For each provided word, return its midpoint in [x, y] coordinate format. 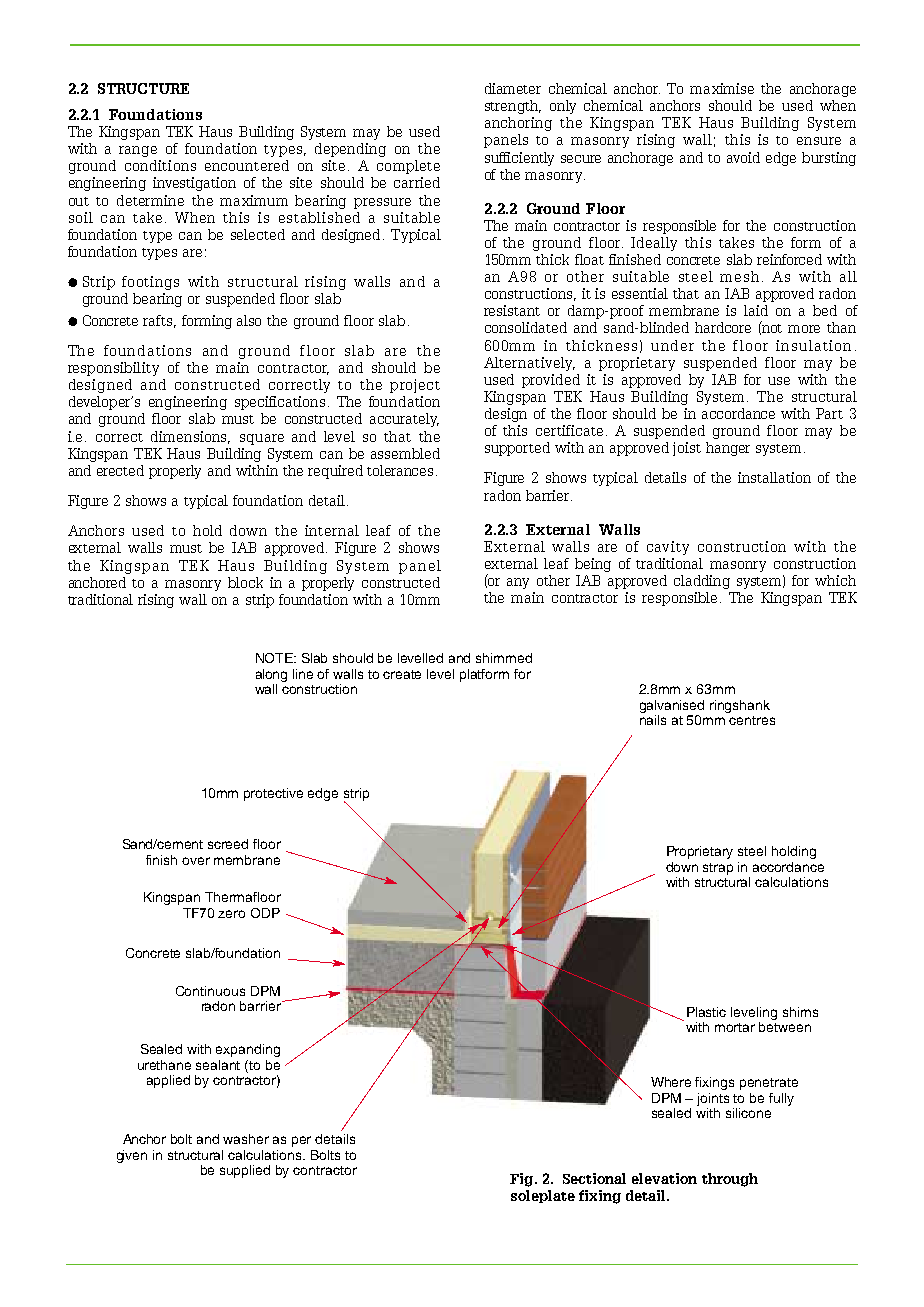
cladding [702, 582]
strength [513, 107]
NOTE [275, 658]
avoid [743, 157]
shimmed [504, 658]
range [138, 151]
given [132, 1156]
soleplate [543, 1196]
